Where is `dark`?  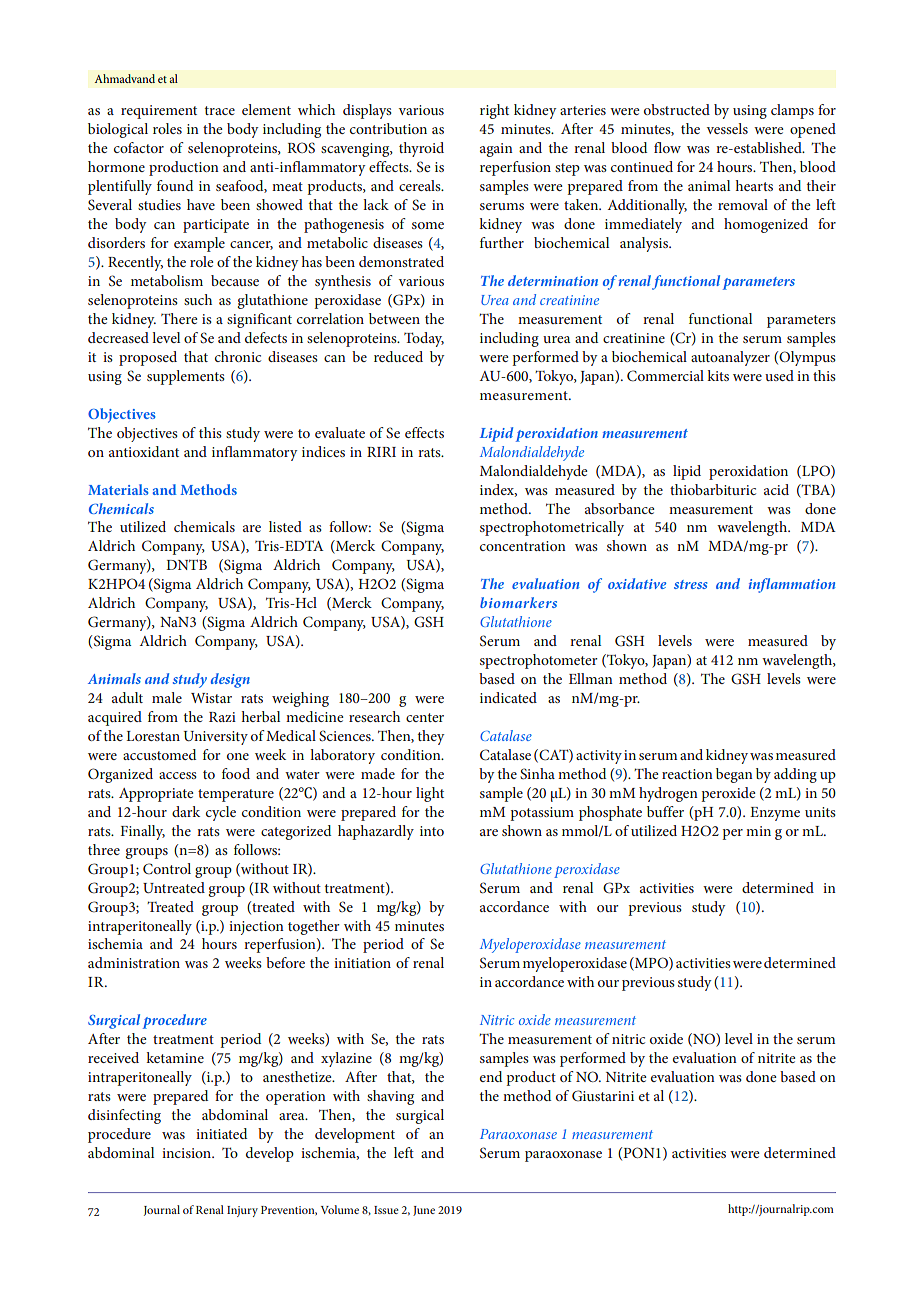 dark is located at coordinates (186, 811).
